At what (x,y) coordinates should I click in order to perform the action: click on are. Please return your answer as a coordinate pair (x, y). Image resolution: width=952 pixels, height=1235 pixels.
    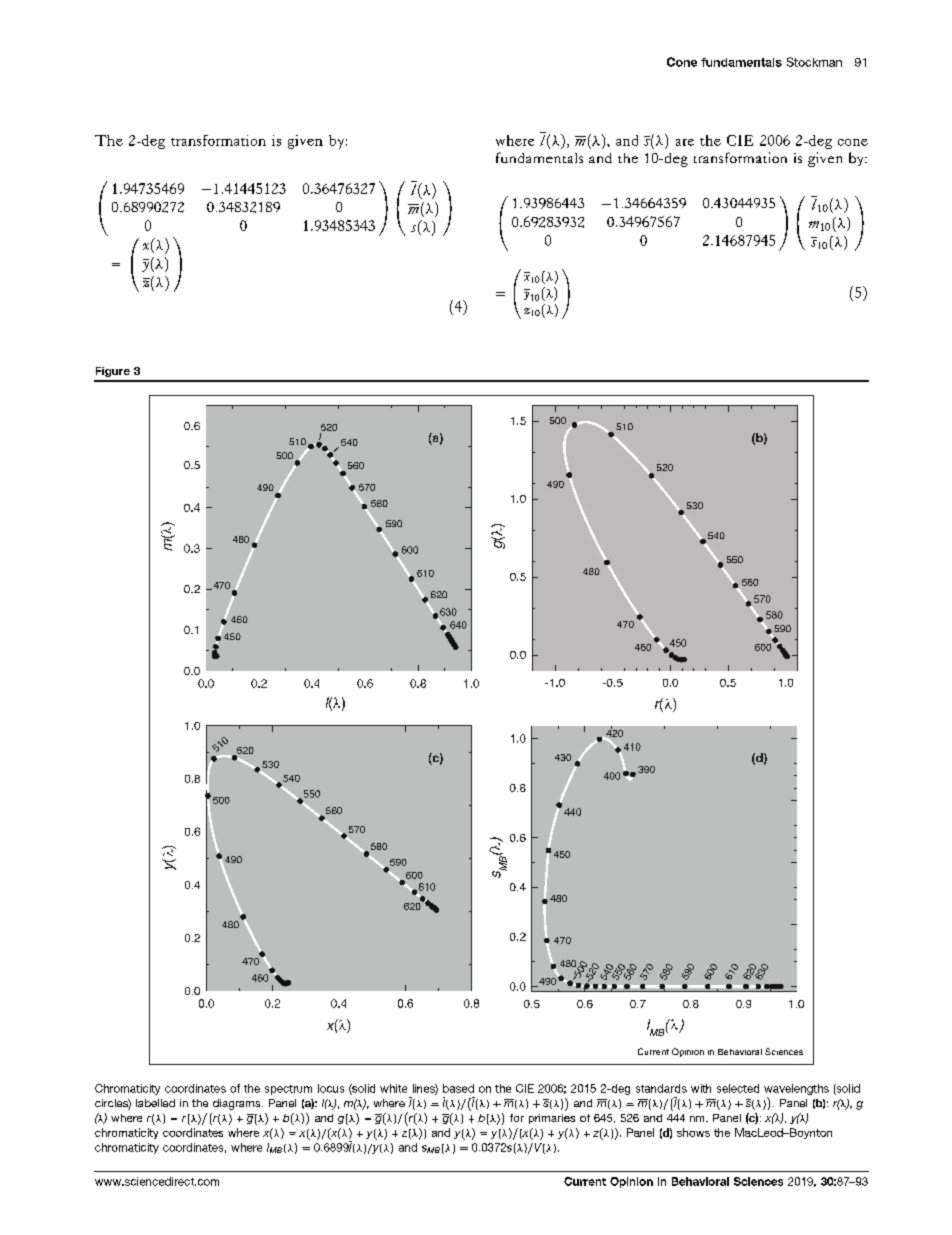
    Looking at the image, I should click on (685, 142).
